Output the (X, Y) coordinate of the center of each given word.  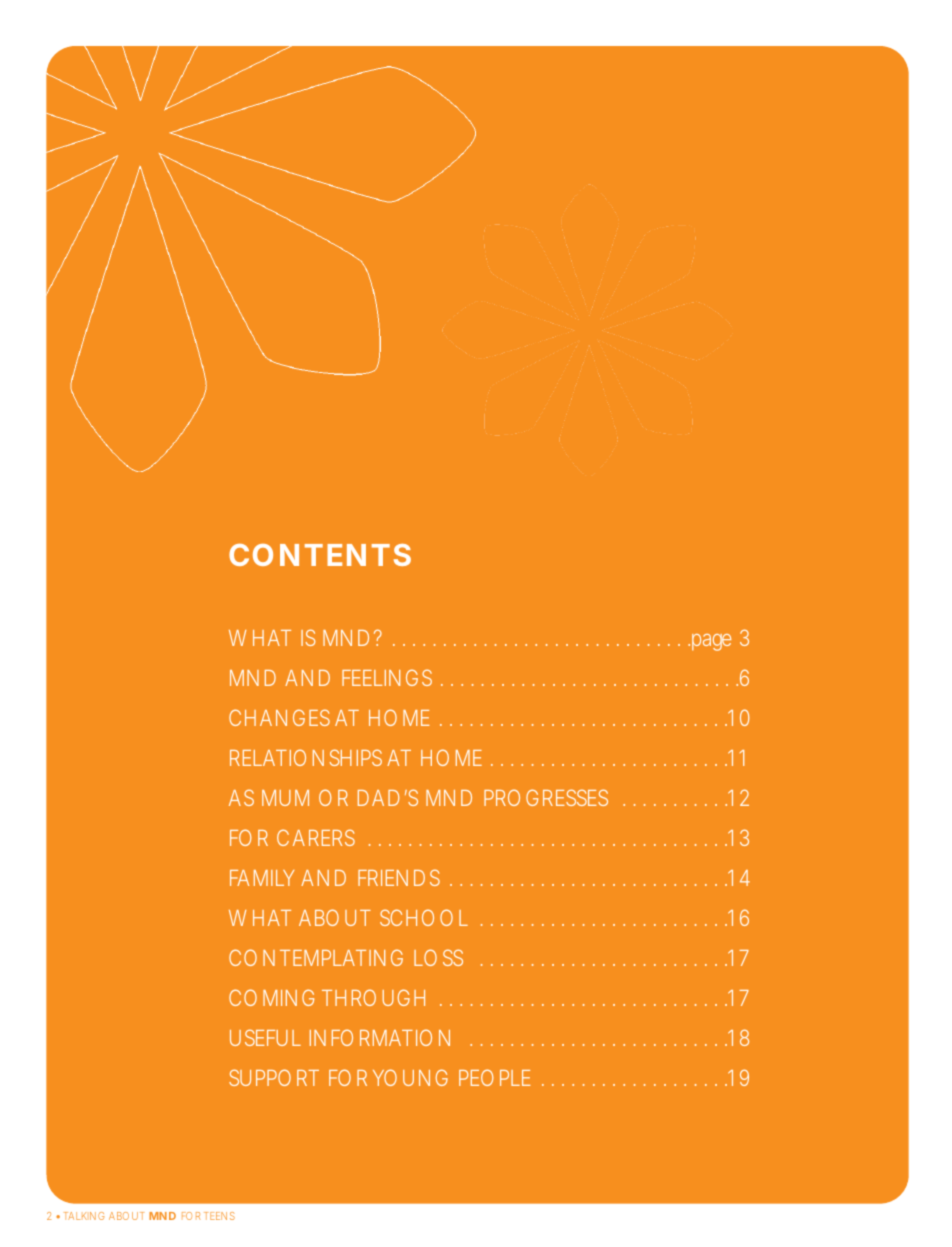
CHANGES (279, 717)
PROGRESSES (546, 797)
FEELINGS (387, 677)
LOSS (438, 957)
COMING (271, 997)
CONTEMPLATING (316, 957)
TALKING (84, 1216)
